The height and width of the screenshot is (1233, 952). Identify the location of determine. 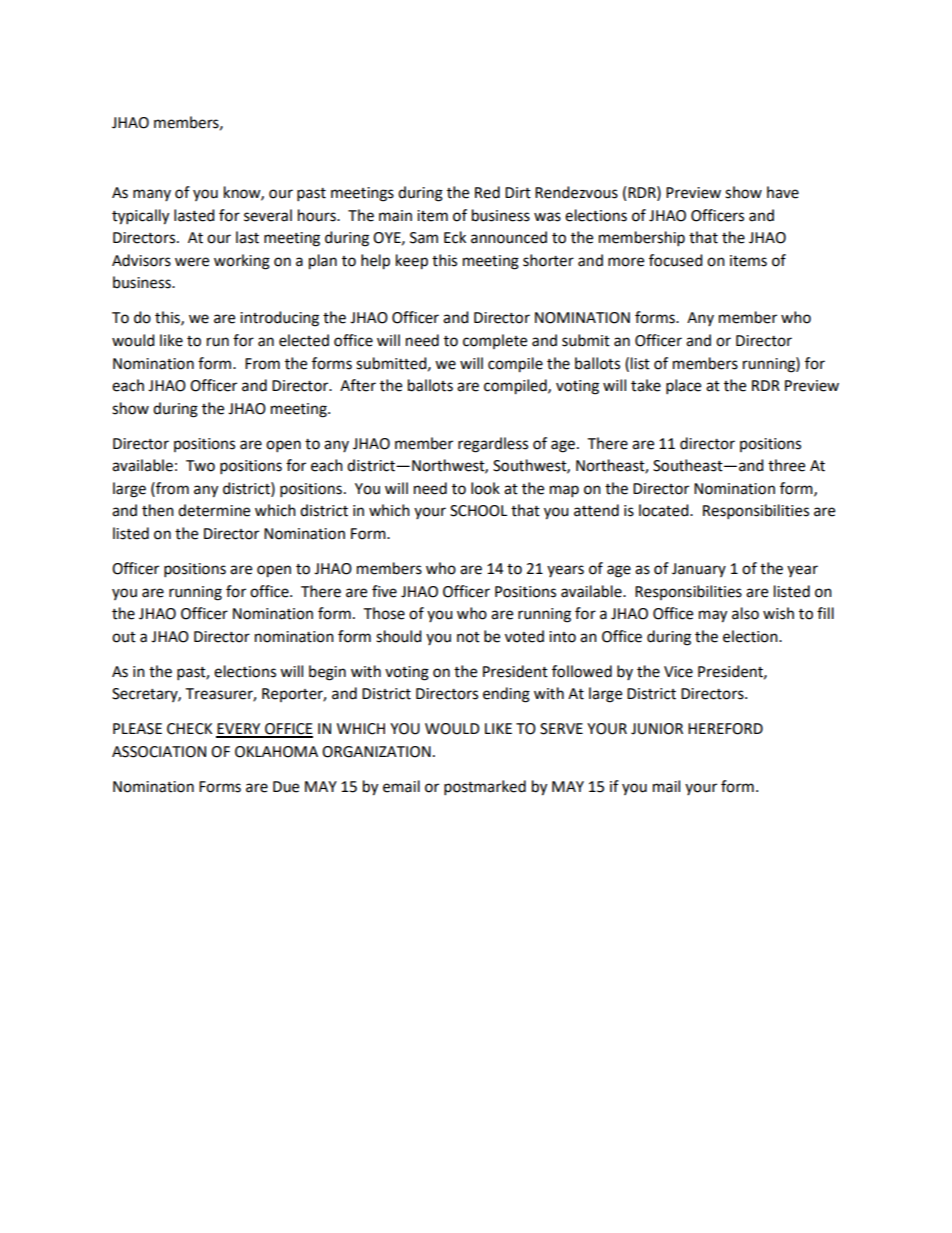
(214, 510).
